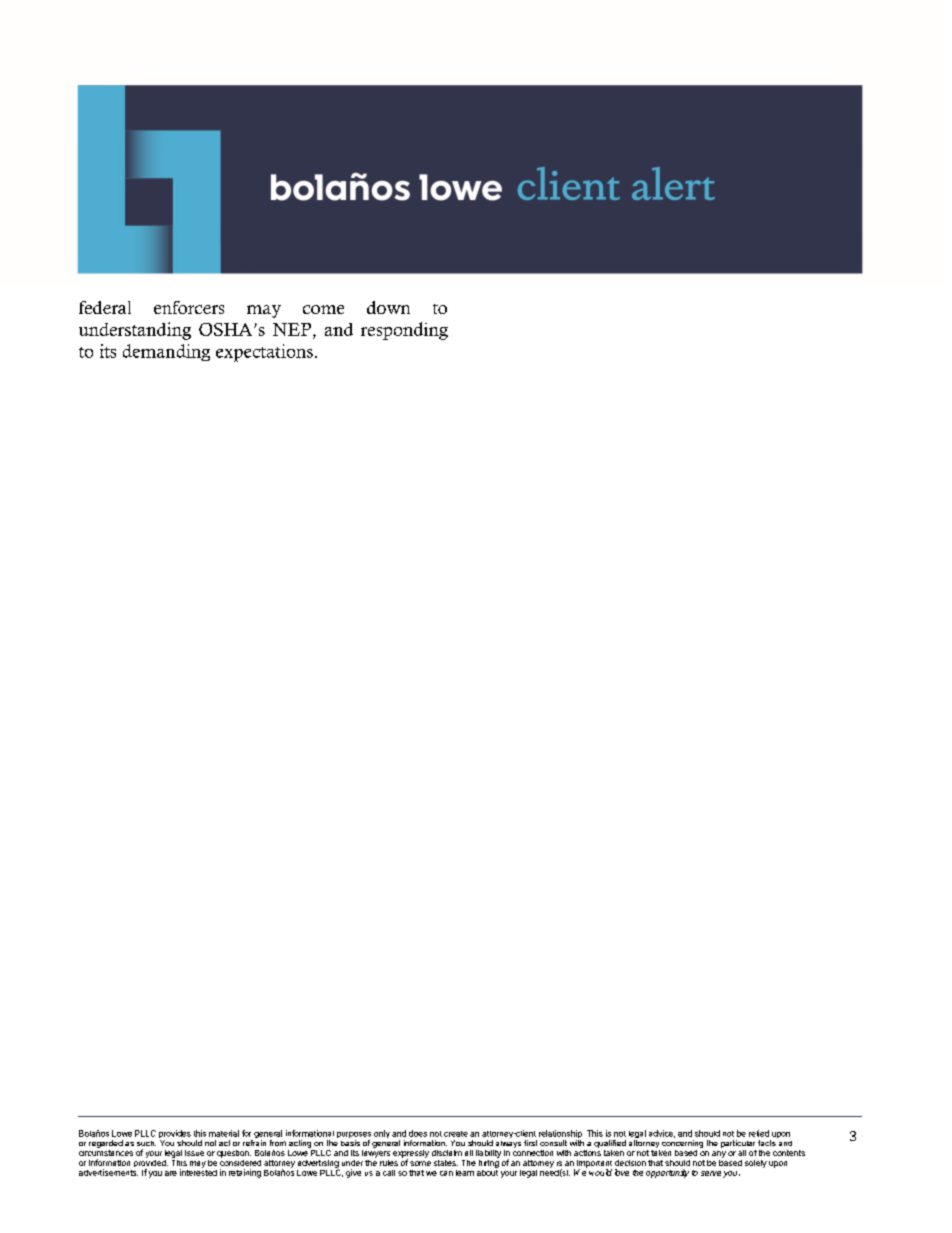 The width and height of the image is (952, 1233). What do you see at coordinates (194, 1153) in the image?
I see `issue` at bounding box center [194, 1153].
